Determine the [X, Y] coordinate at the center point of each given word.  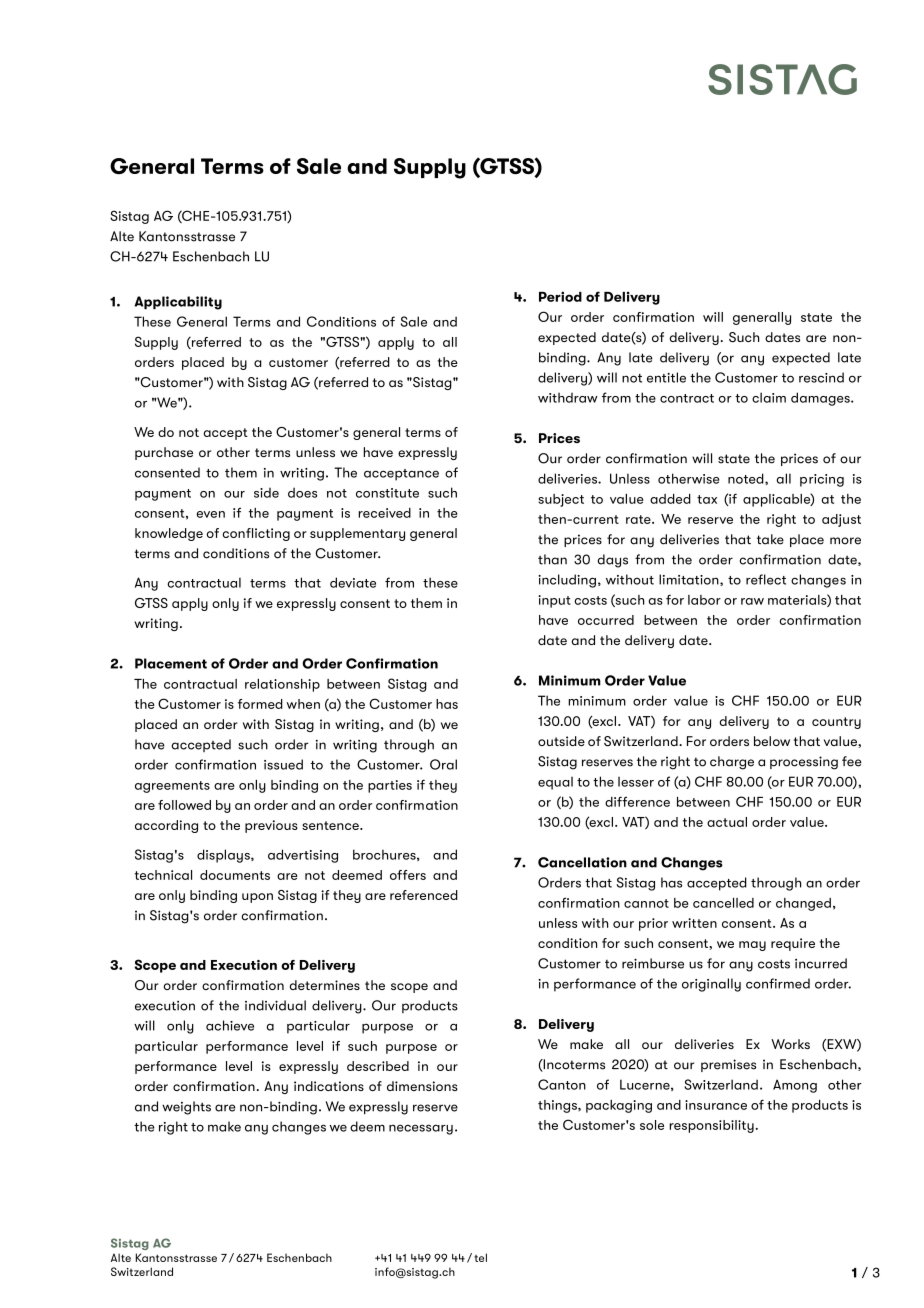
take [770, 539]
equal [555, 783]
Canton [562, 1084]
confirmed [778, 983]
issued [283, 764]
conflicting [256, 534]
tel [480, 1257]
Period [560, 296]
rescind [821, 377]
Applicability [178, 303]
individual [275, 1005]
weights [186, 1108]
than [552, 559]
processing [804, 763]
